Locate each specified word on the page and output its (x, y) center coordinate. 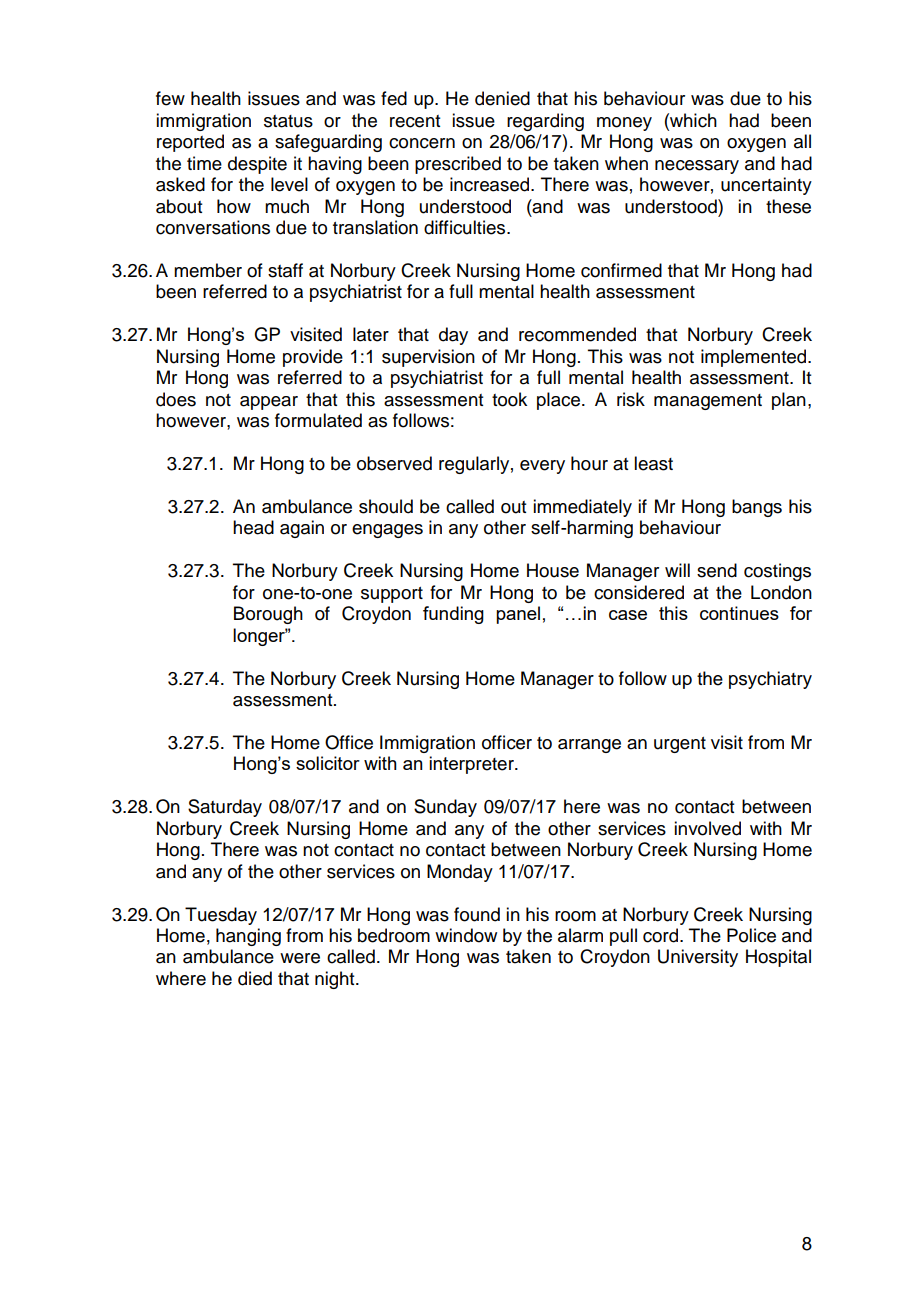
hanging (248, 937)
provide (313, 358)
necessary (697, 167)
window (466, 935)
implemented (755, 358)
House (553, 570)
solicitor (328, 763)
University (698, 958)
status (288, 121)
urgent (680, 745)
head (253, 527)
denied (502, 98)
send (717, 570)
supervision (428, 358)
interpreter (472, 765)
